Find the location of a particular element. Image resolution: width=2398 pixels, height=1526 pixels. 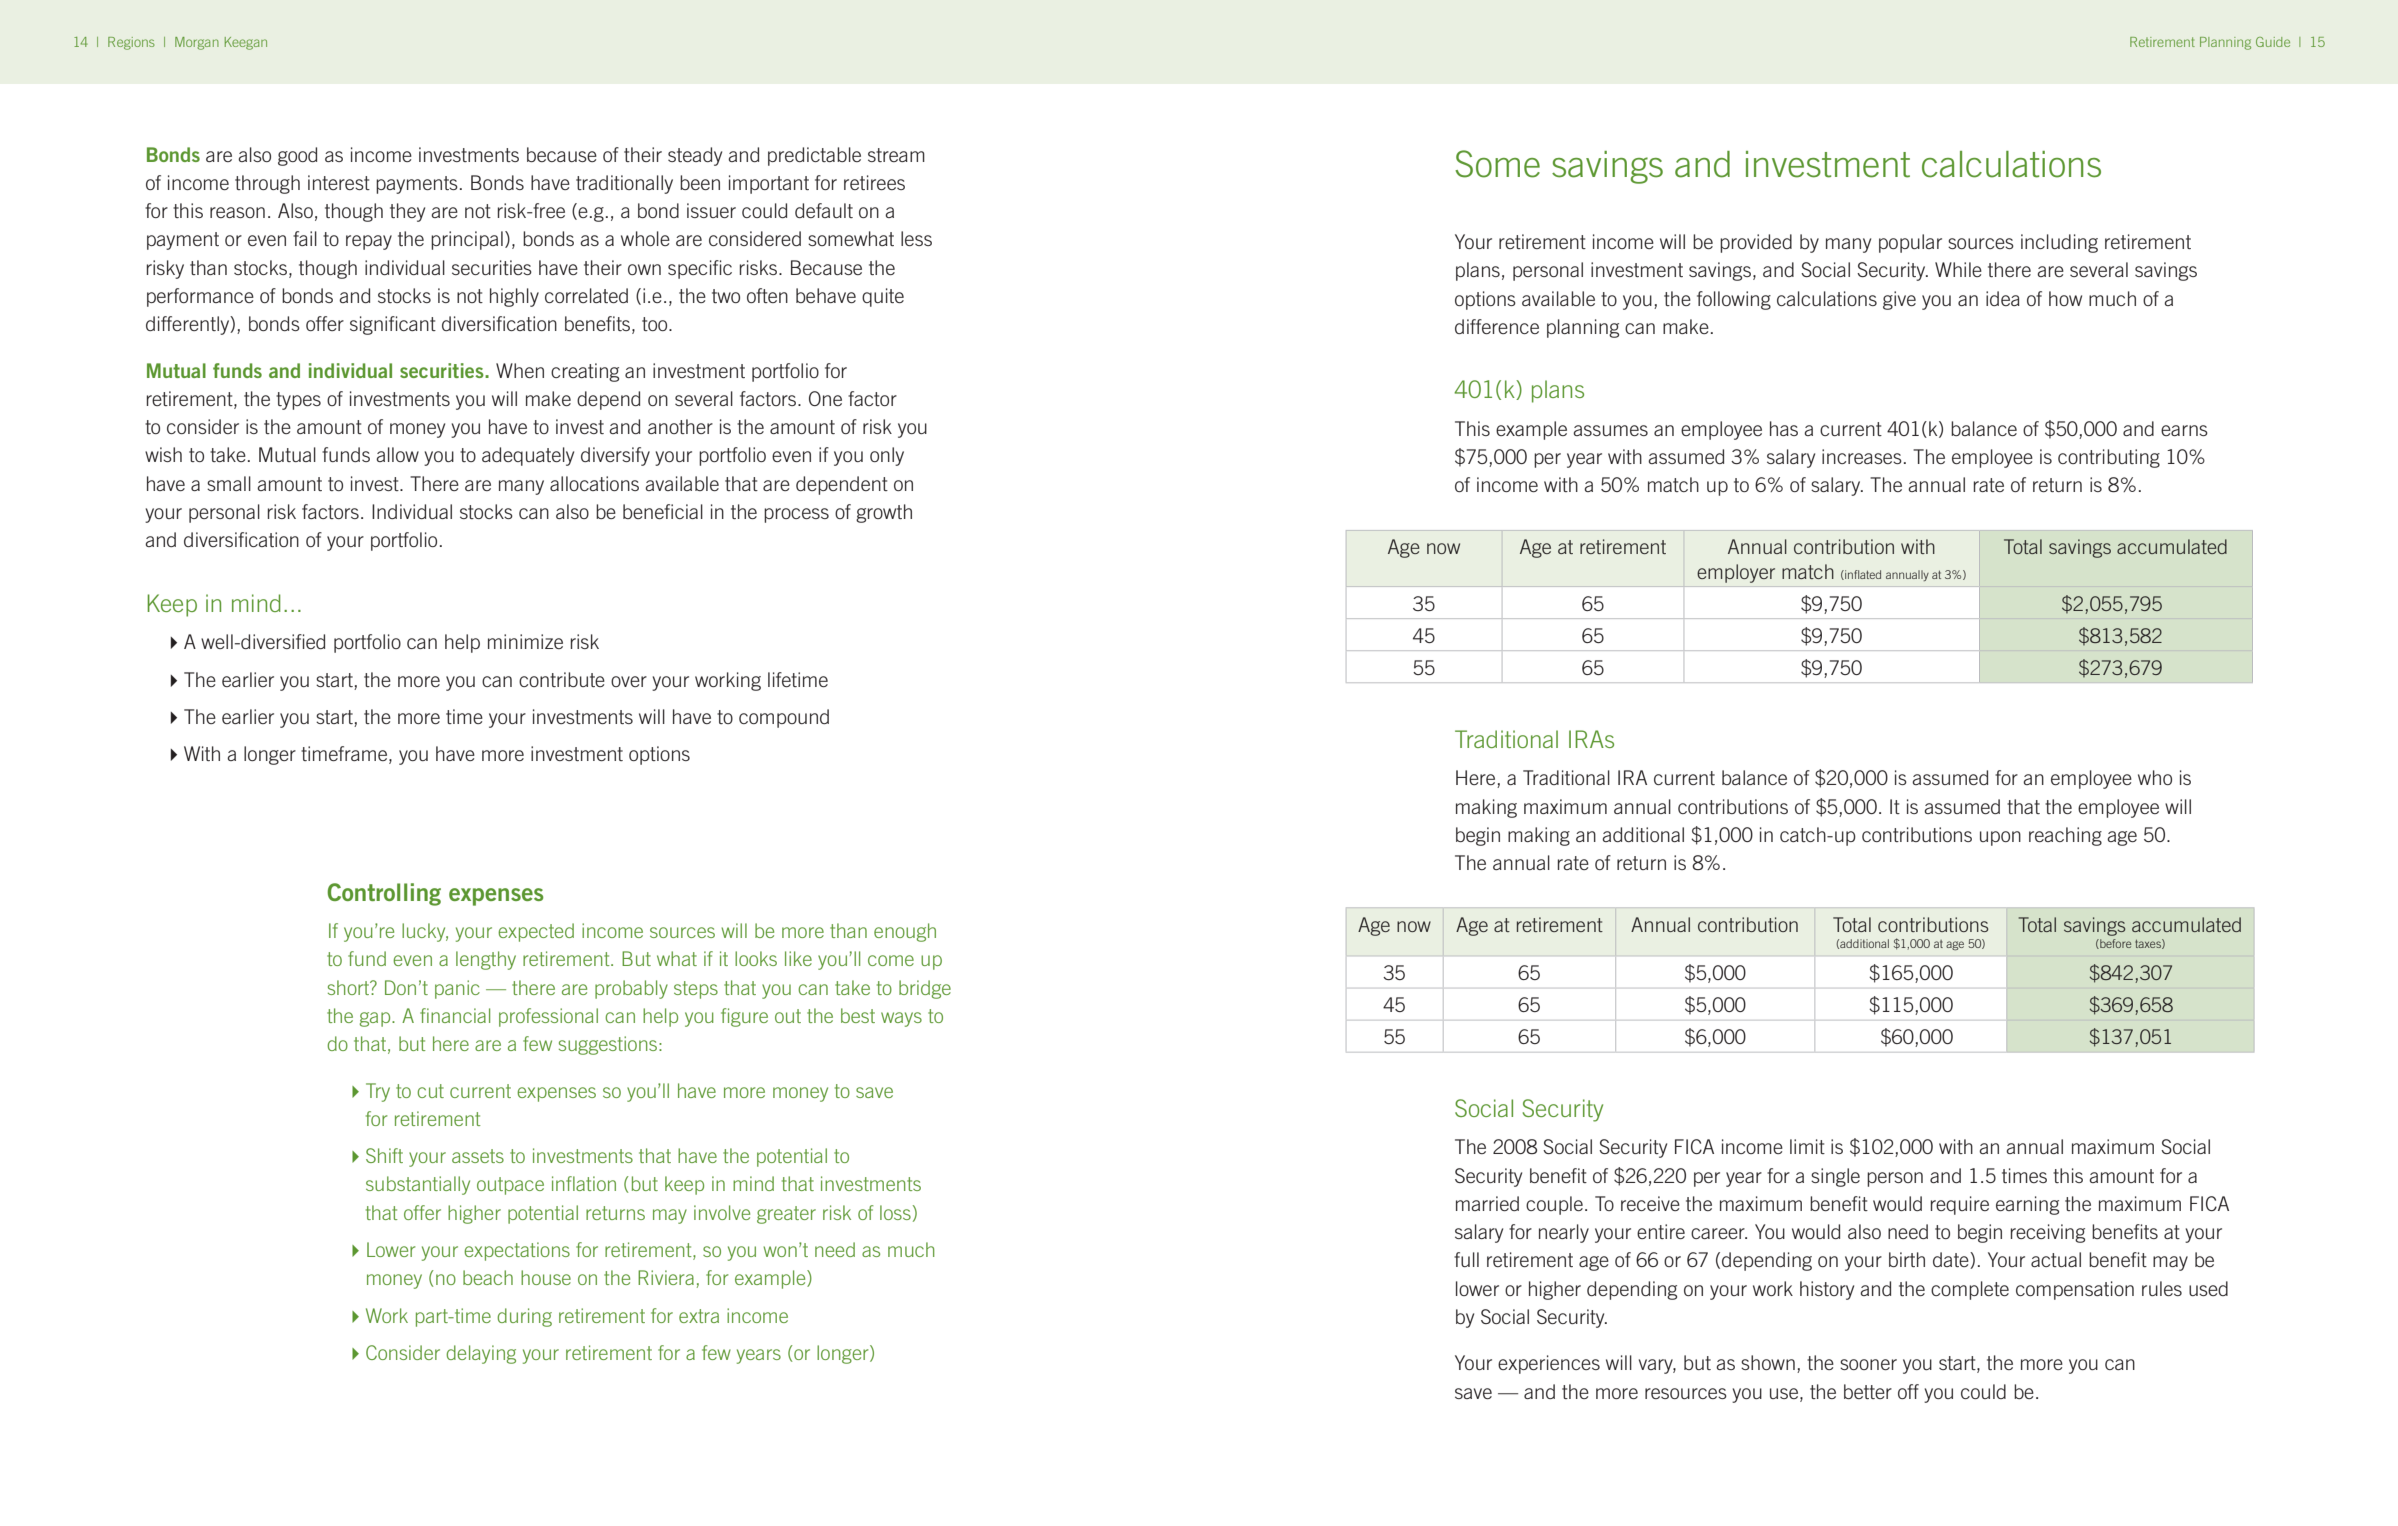

Guide is located at coordinates (2273, 42).
